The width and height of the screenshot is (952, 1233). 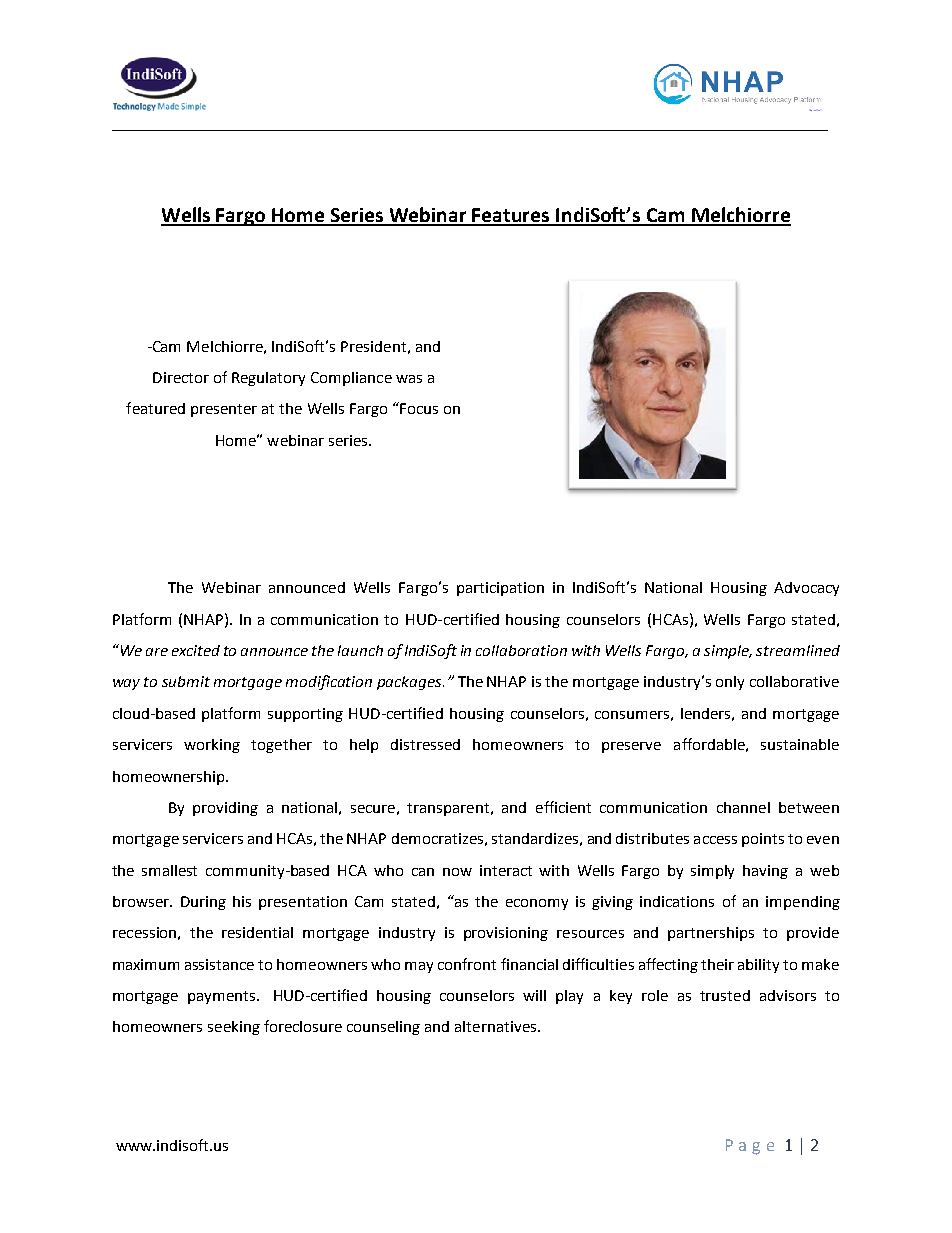 I want to click on simple, so click(x=728, y=652).
